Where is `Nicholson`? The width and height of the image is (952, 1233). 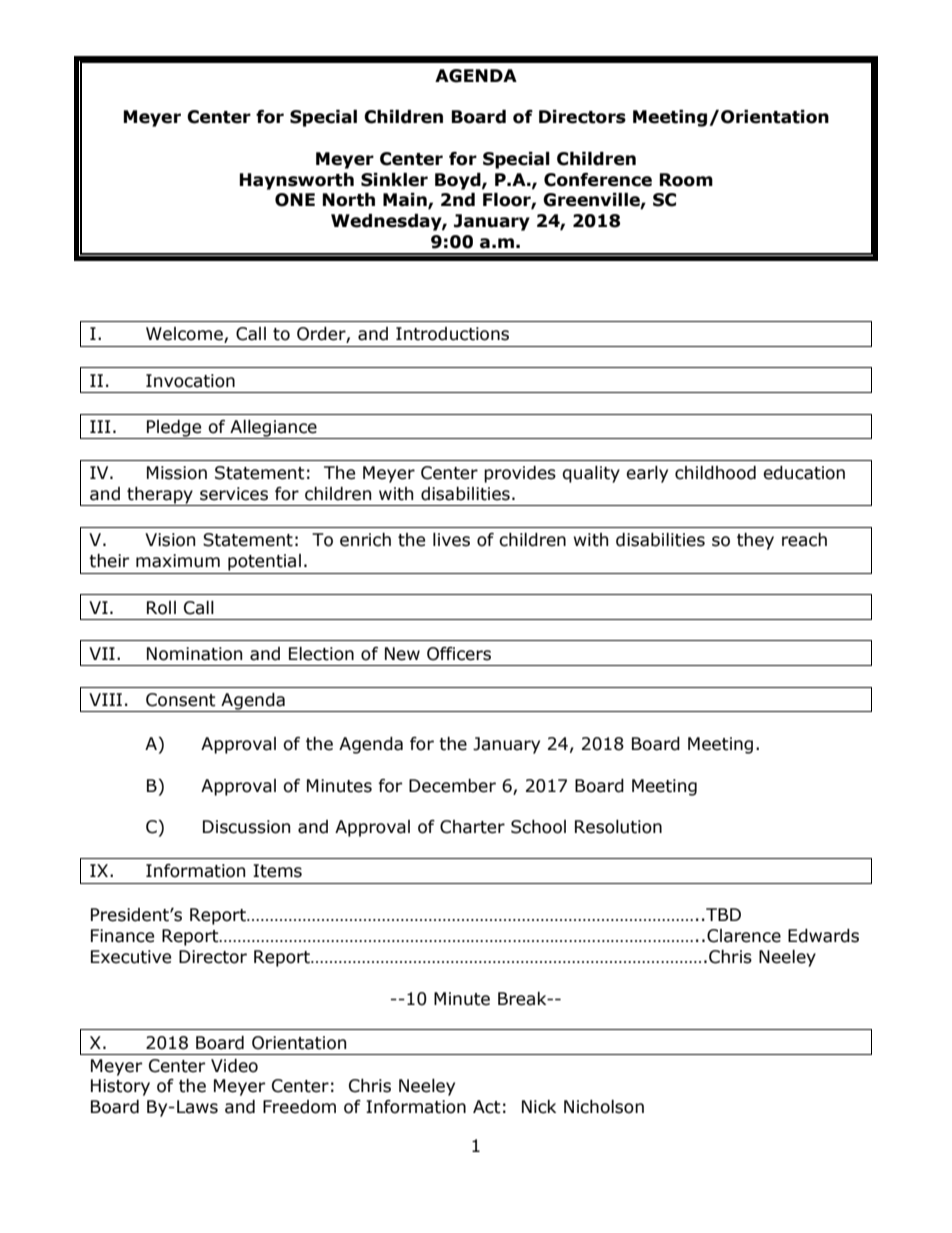 Nicholson is located at coordinates (604, 1107).
